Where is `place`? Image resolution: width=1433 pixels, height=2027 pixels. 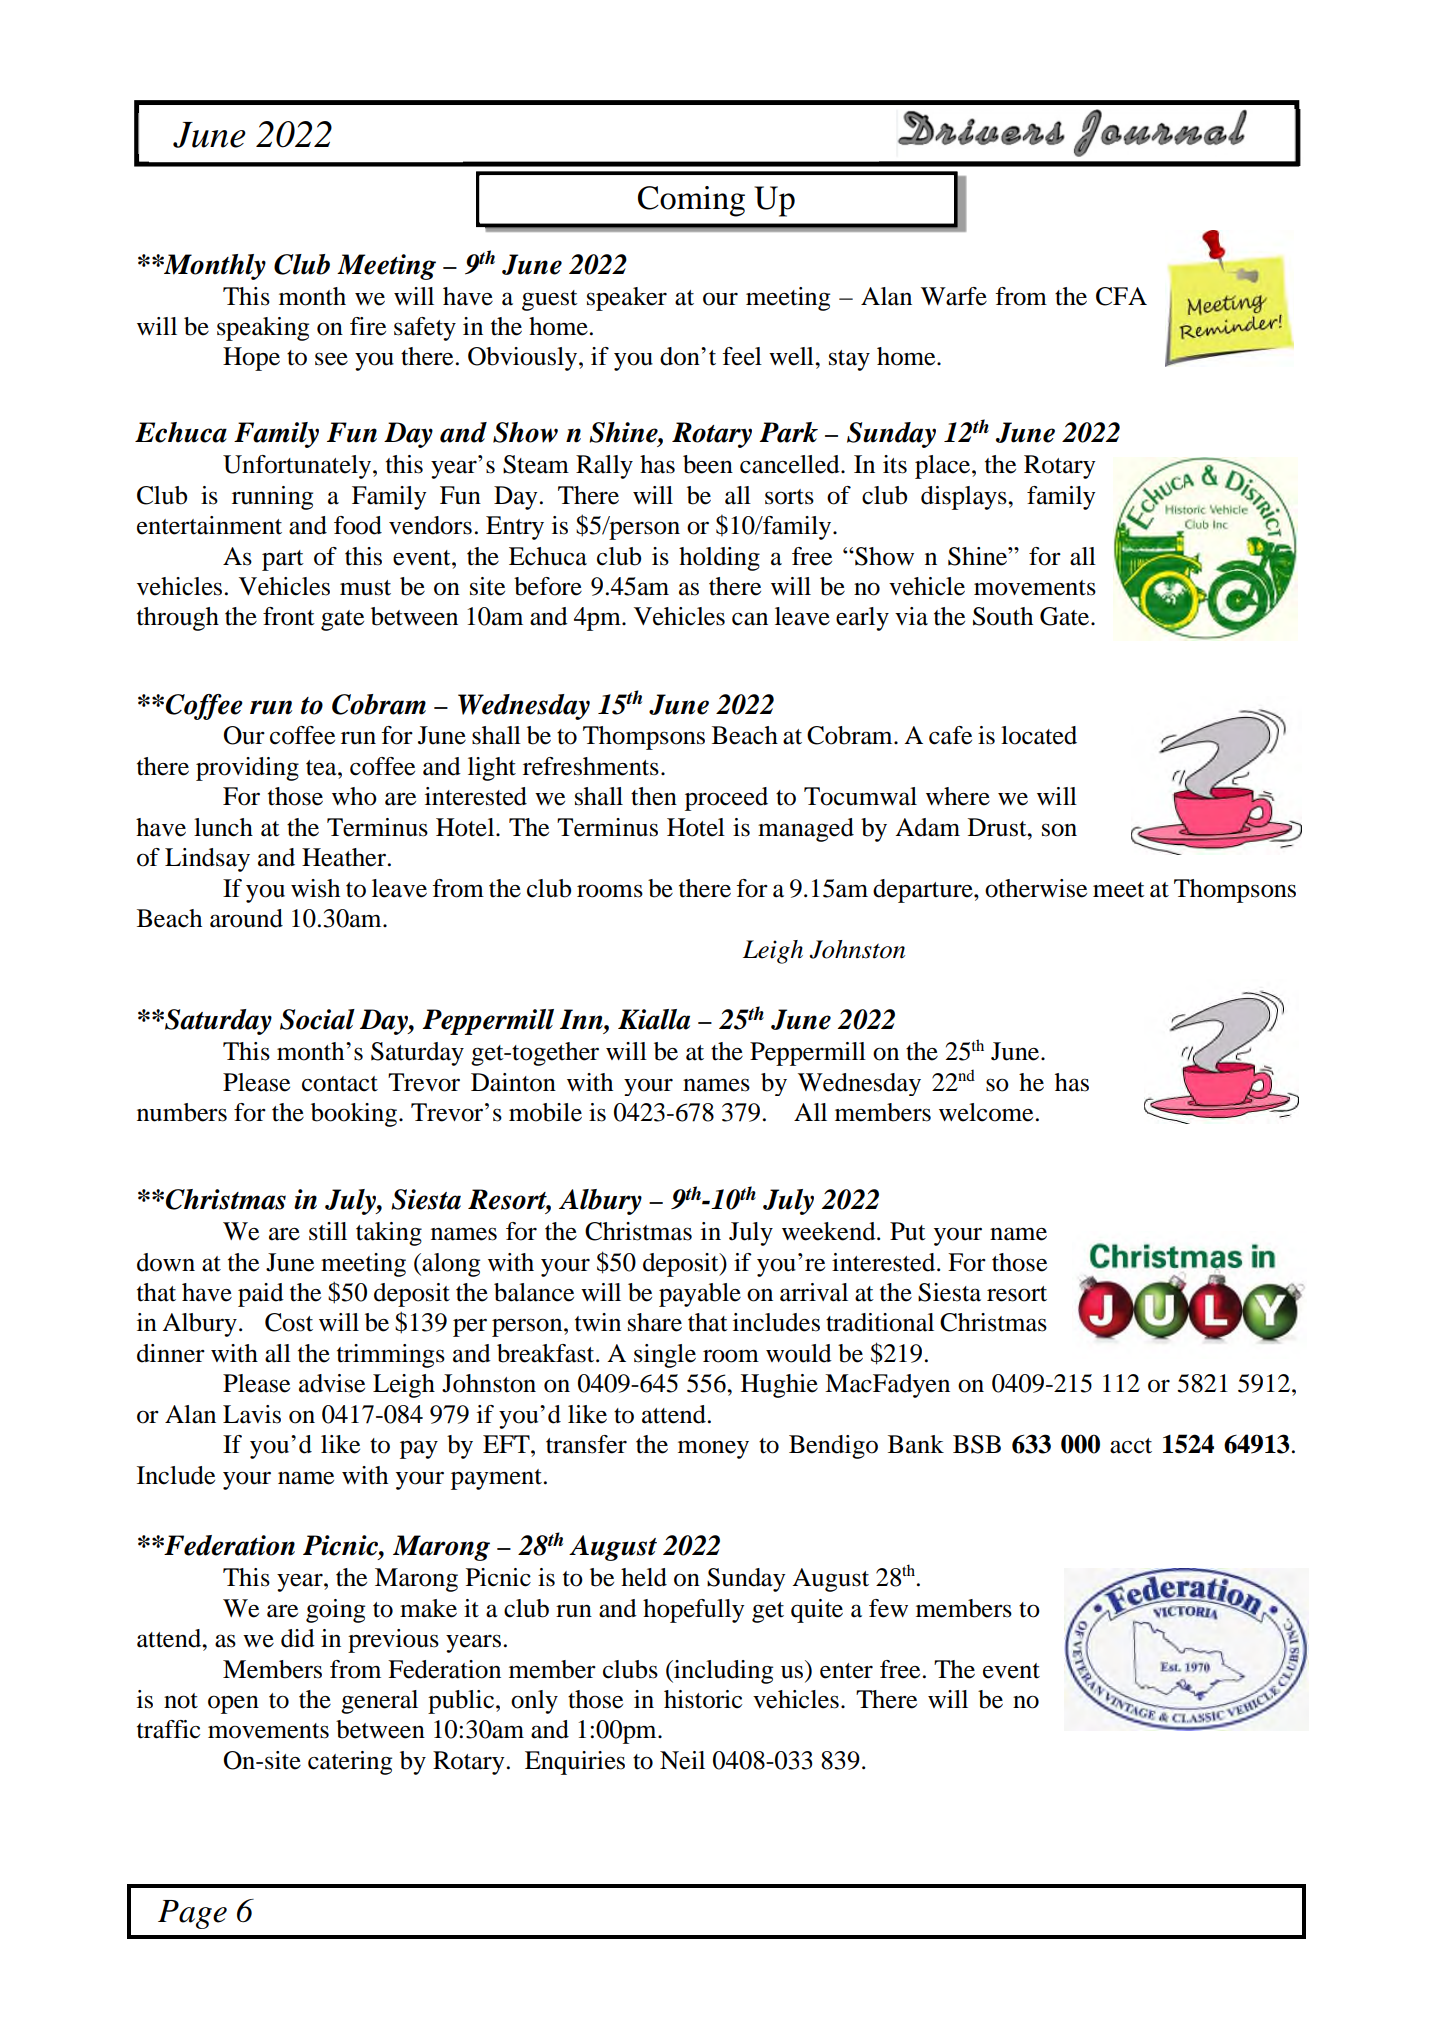
place is located at coordinates (944, 467).
